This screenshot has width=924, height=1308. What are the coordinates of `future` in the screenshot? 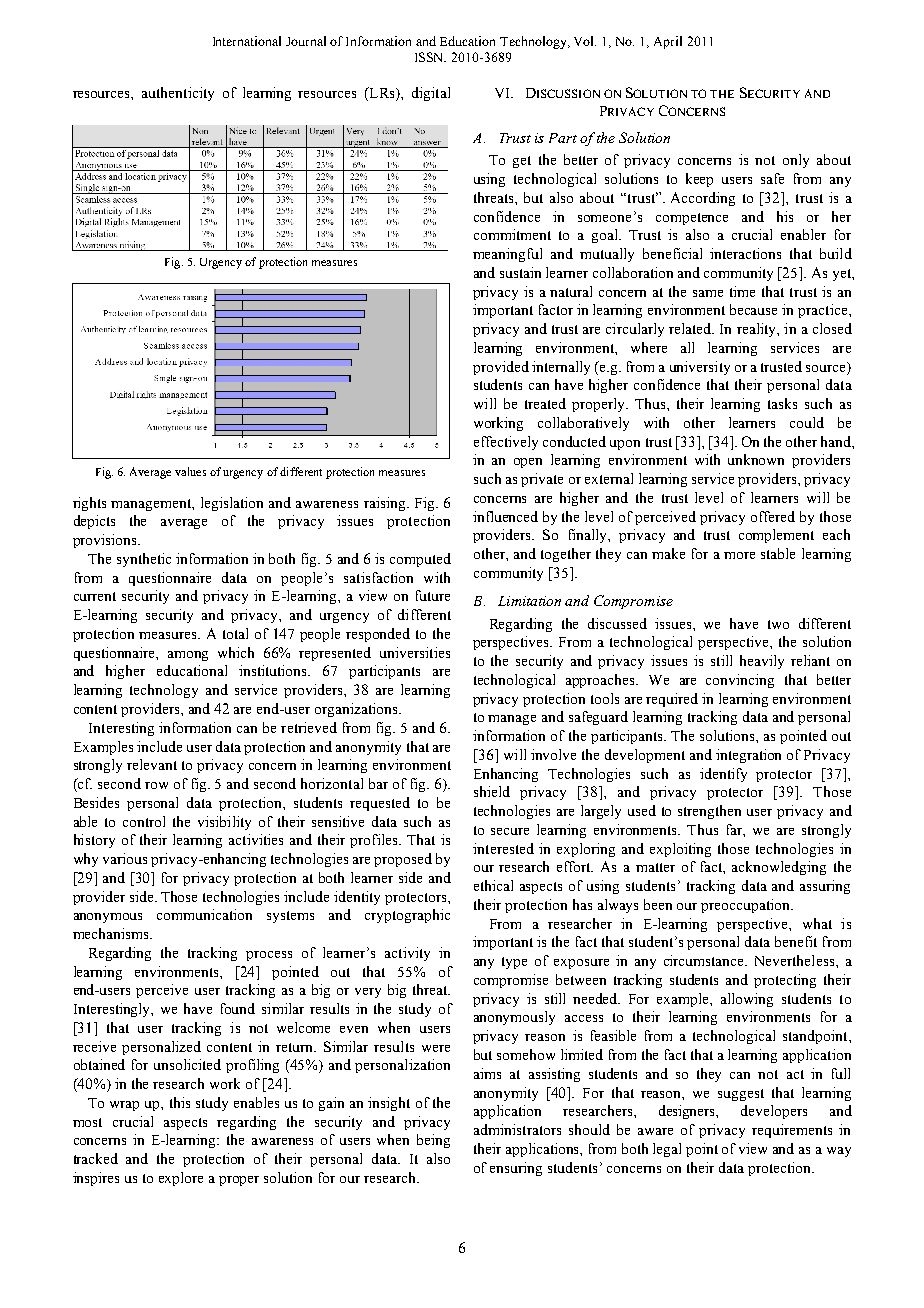 It's located at (433, 595).
